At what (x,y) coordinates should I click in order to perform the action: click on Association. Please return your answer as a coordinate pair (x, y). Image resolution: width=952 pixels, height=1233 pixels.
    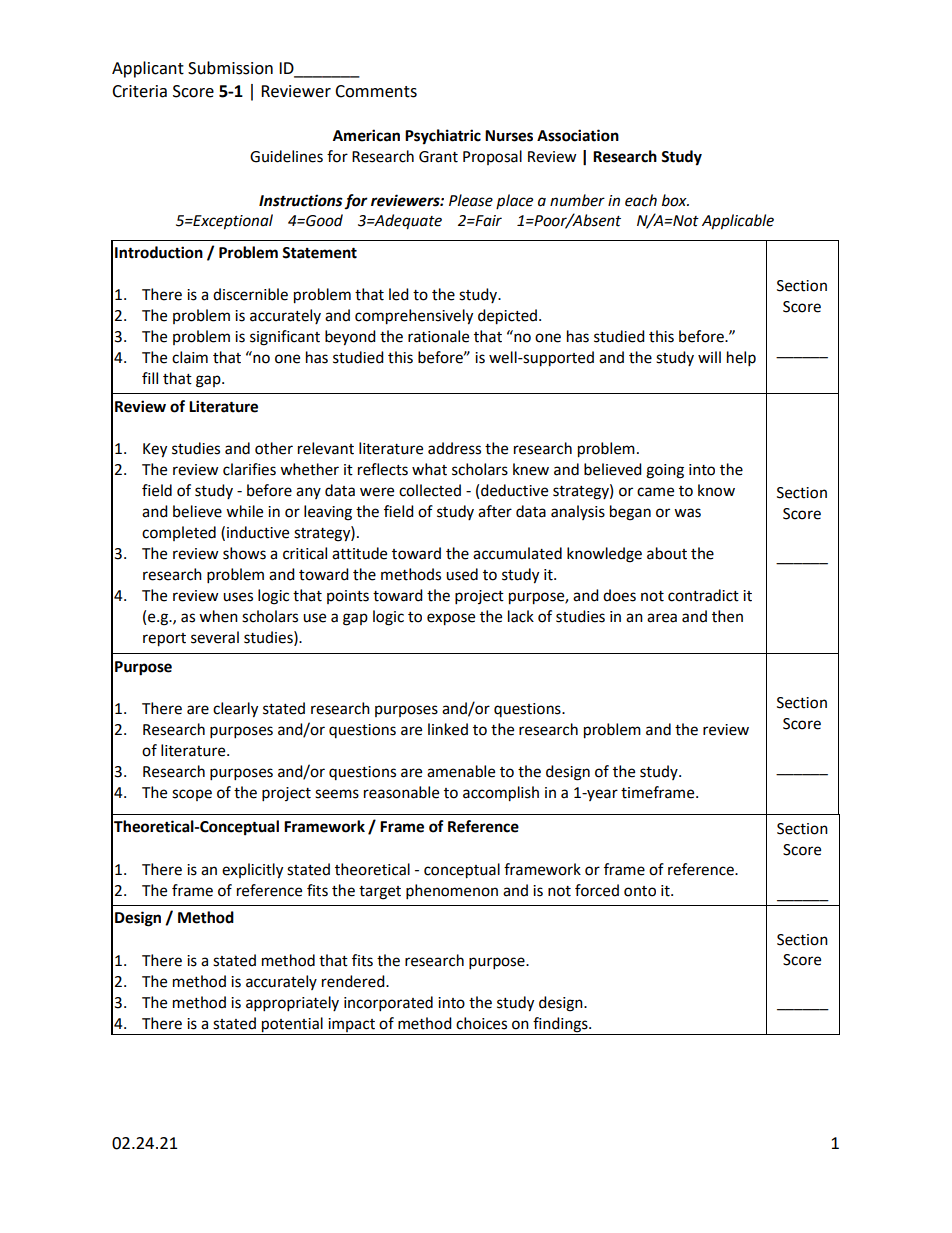
    Looking at the image, I should click on (578, 135).
